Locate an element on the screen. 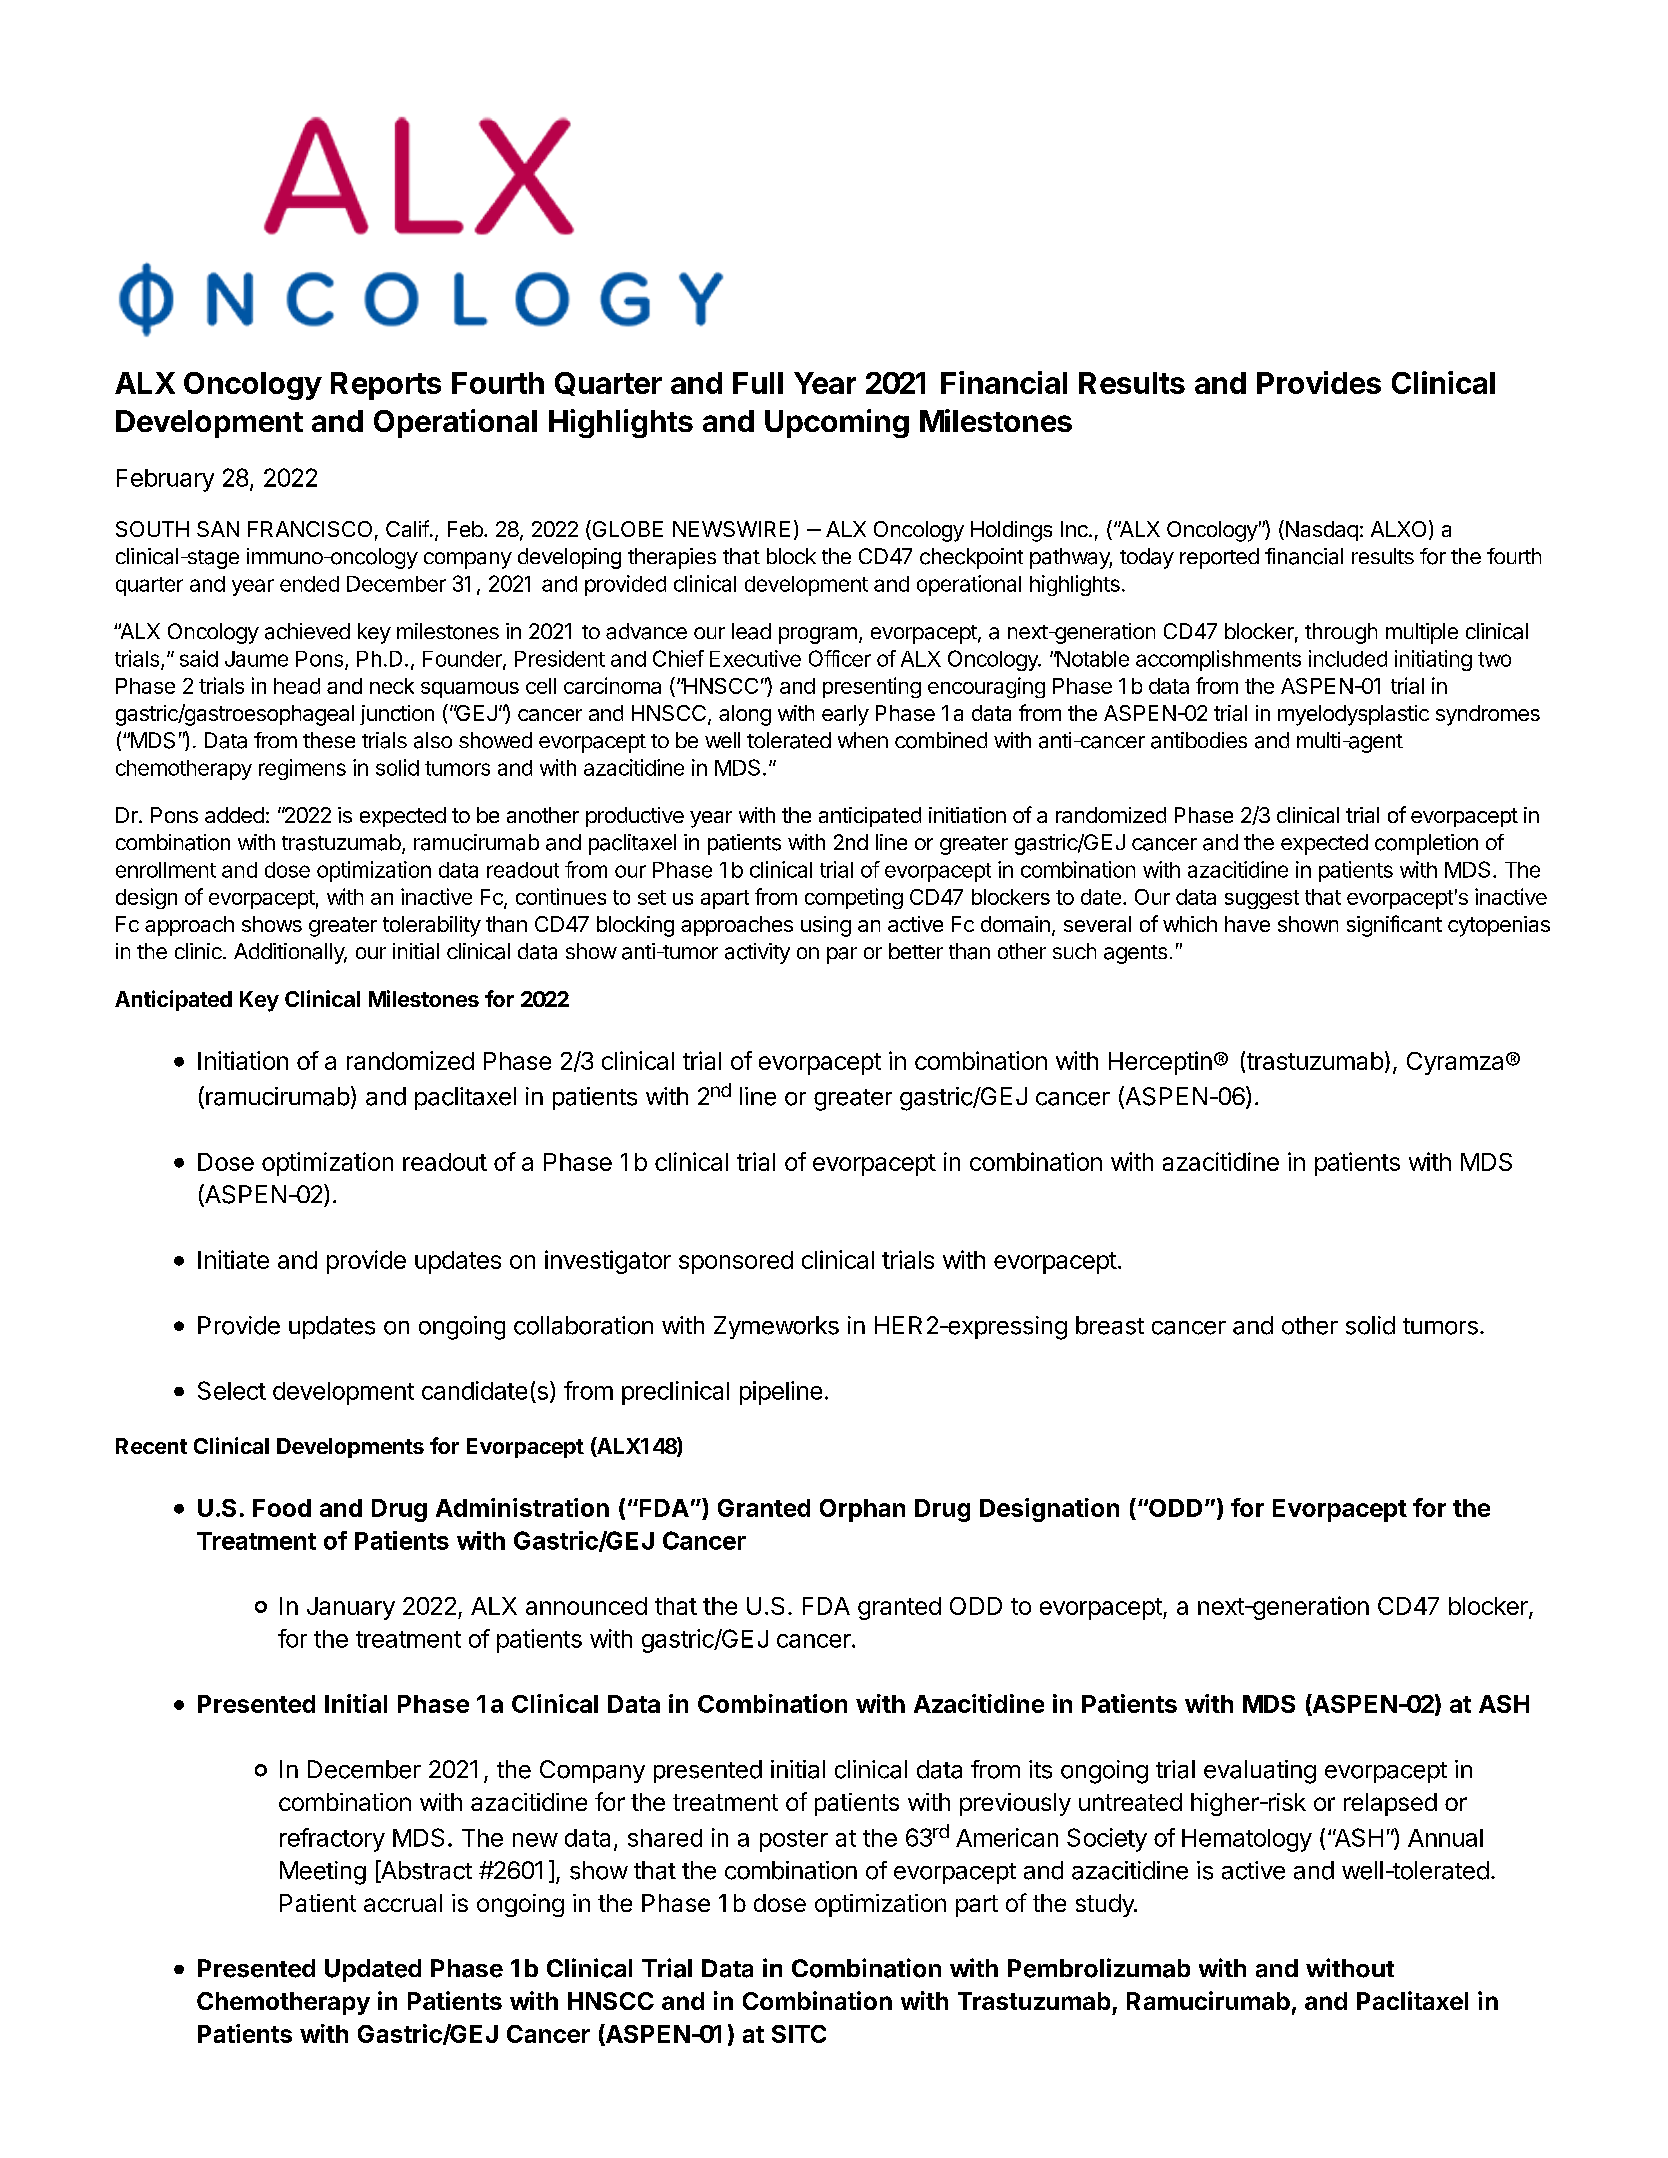 The height and width of the screenshot is (2158, 1668). Meeting is located at coordinates (323, 1873).
